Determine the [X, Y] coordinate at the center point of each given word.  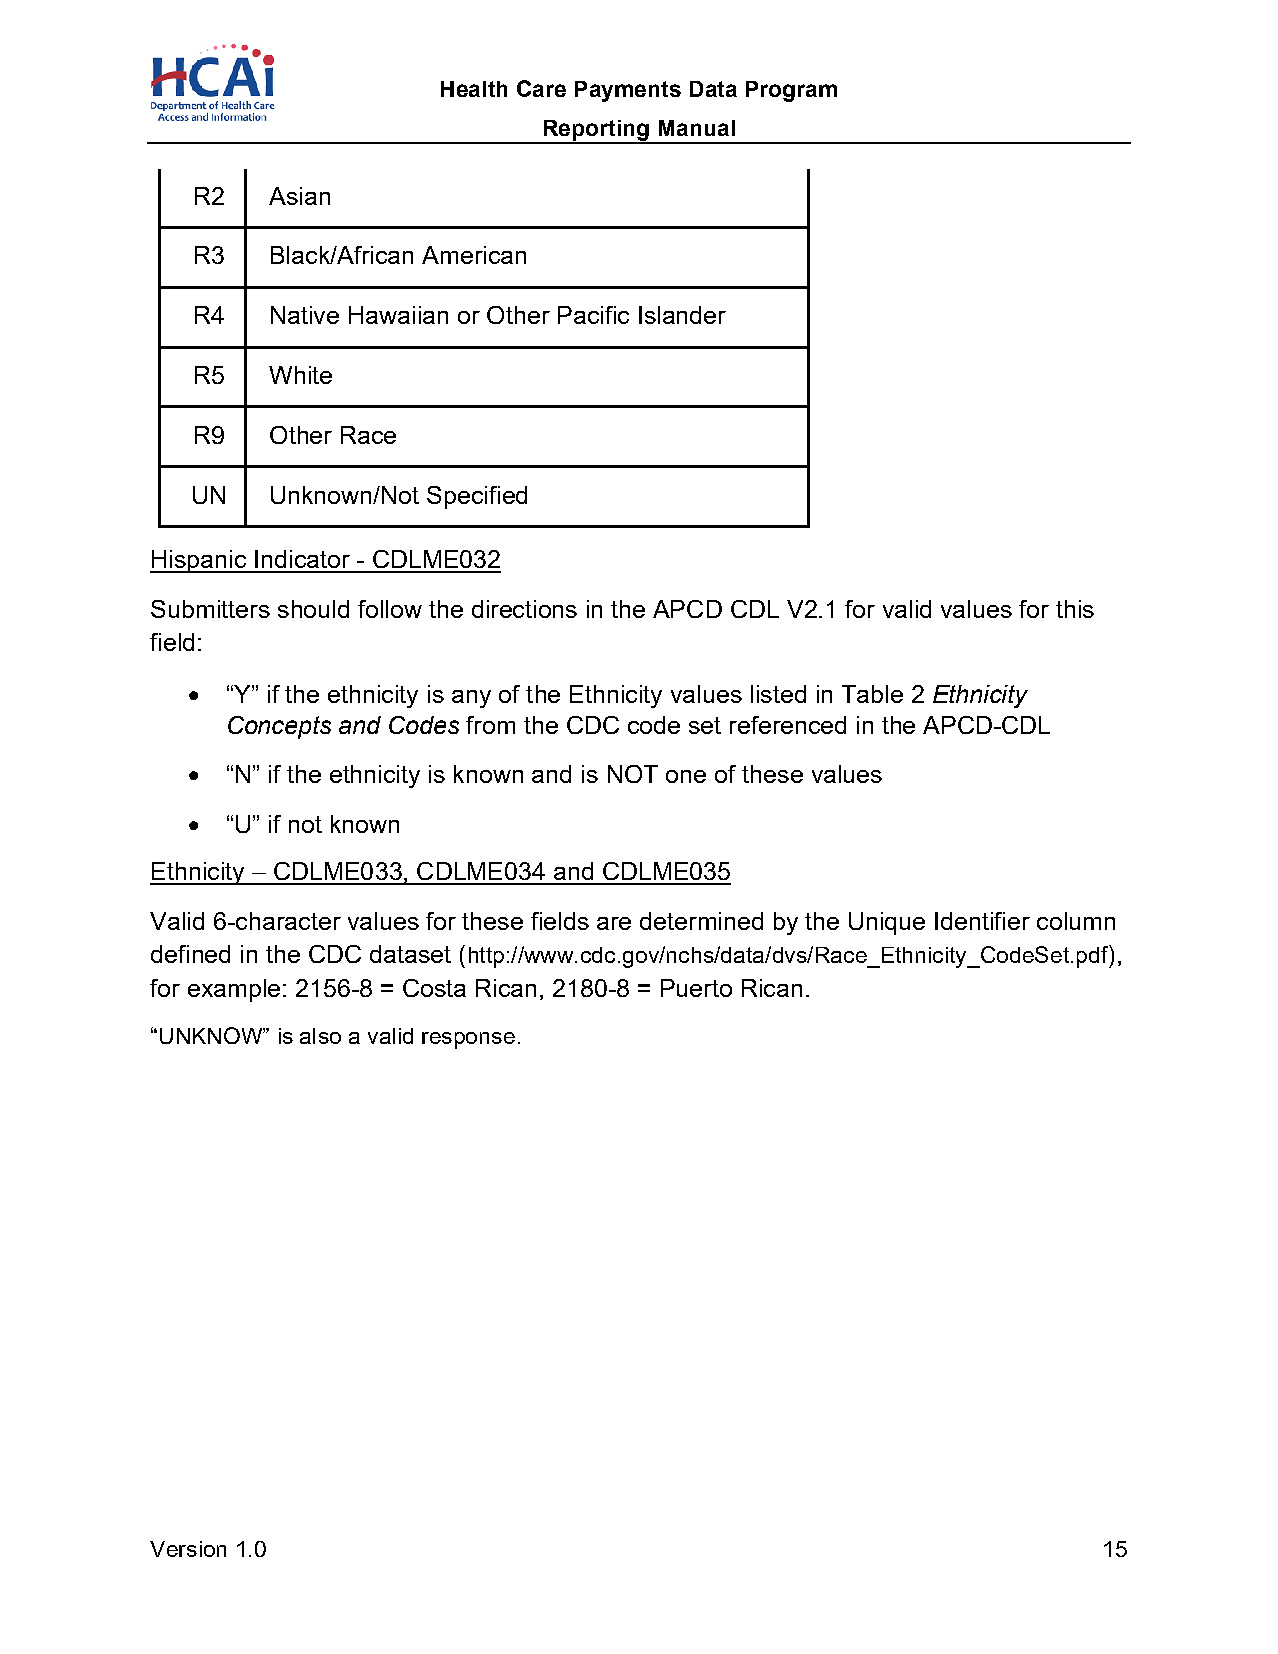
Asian [299, 196]
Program [791, 91]
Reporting [596, 131]
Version [188, 1549]
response [468, 1040]
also [320, 1036]
